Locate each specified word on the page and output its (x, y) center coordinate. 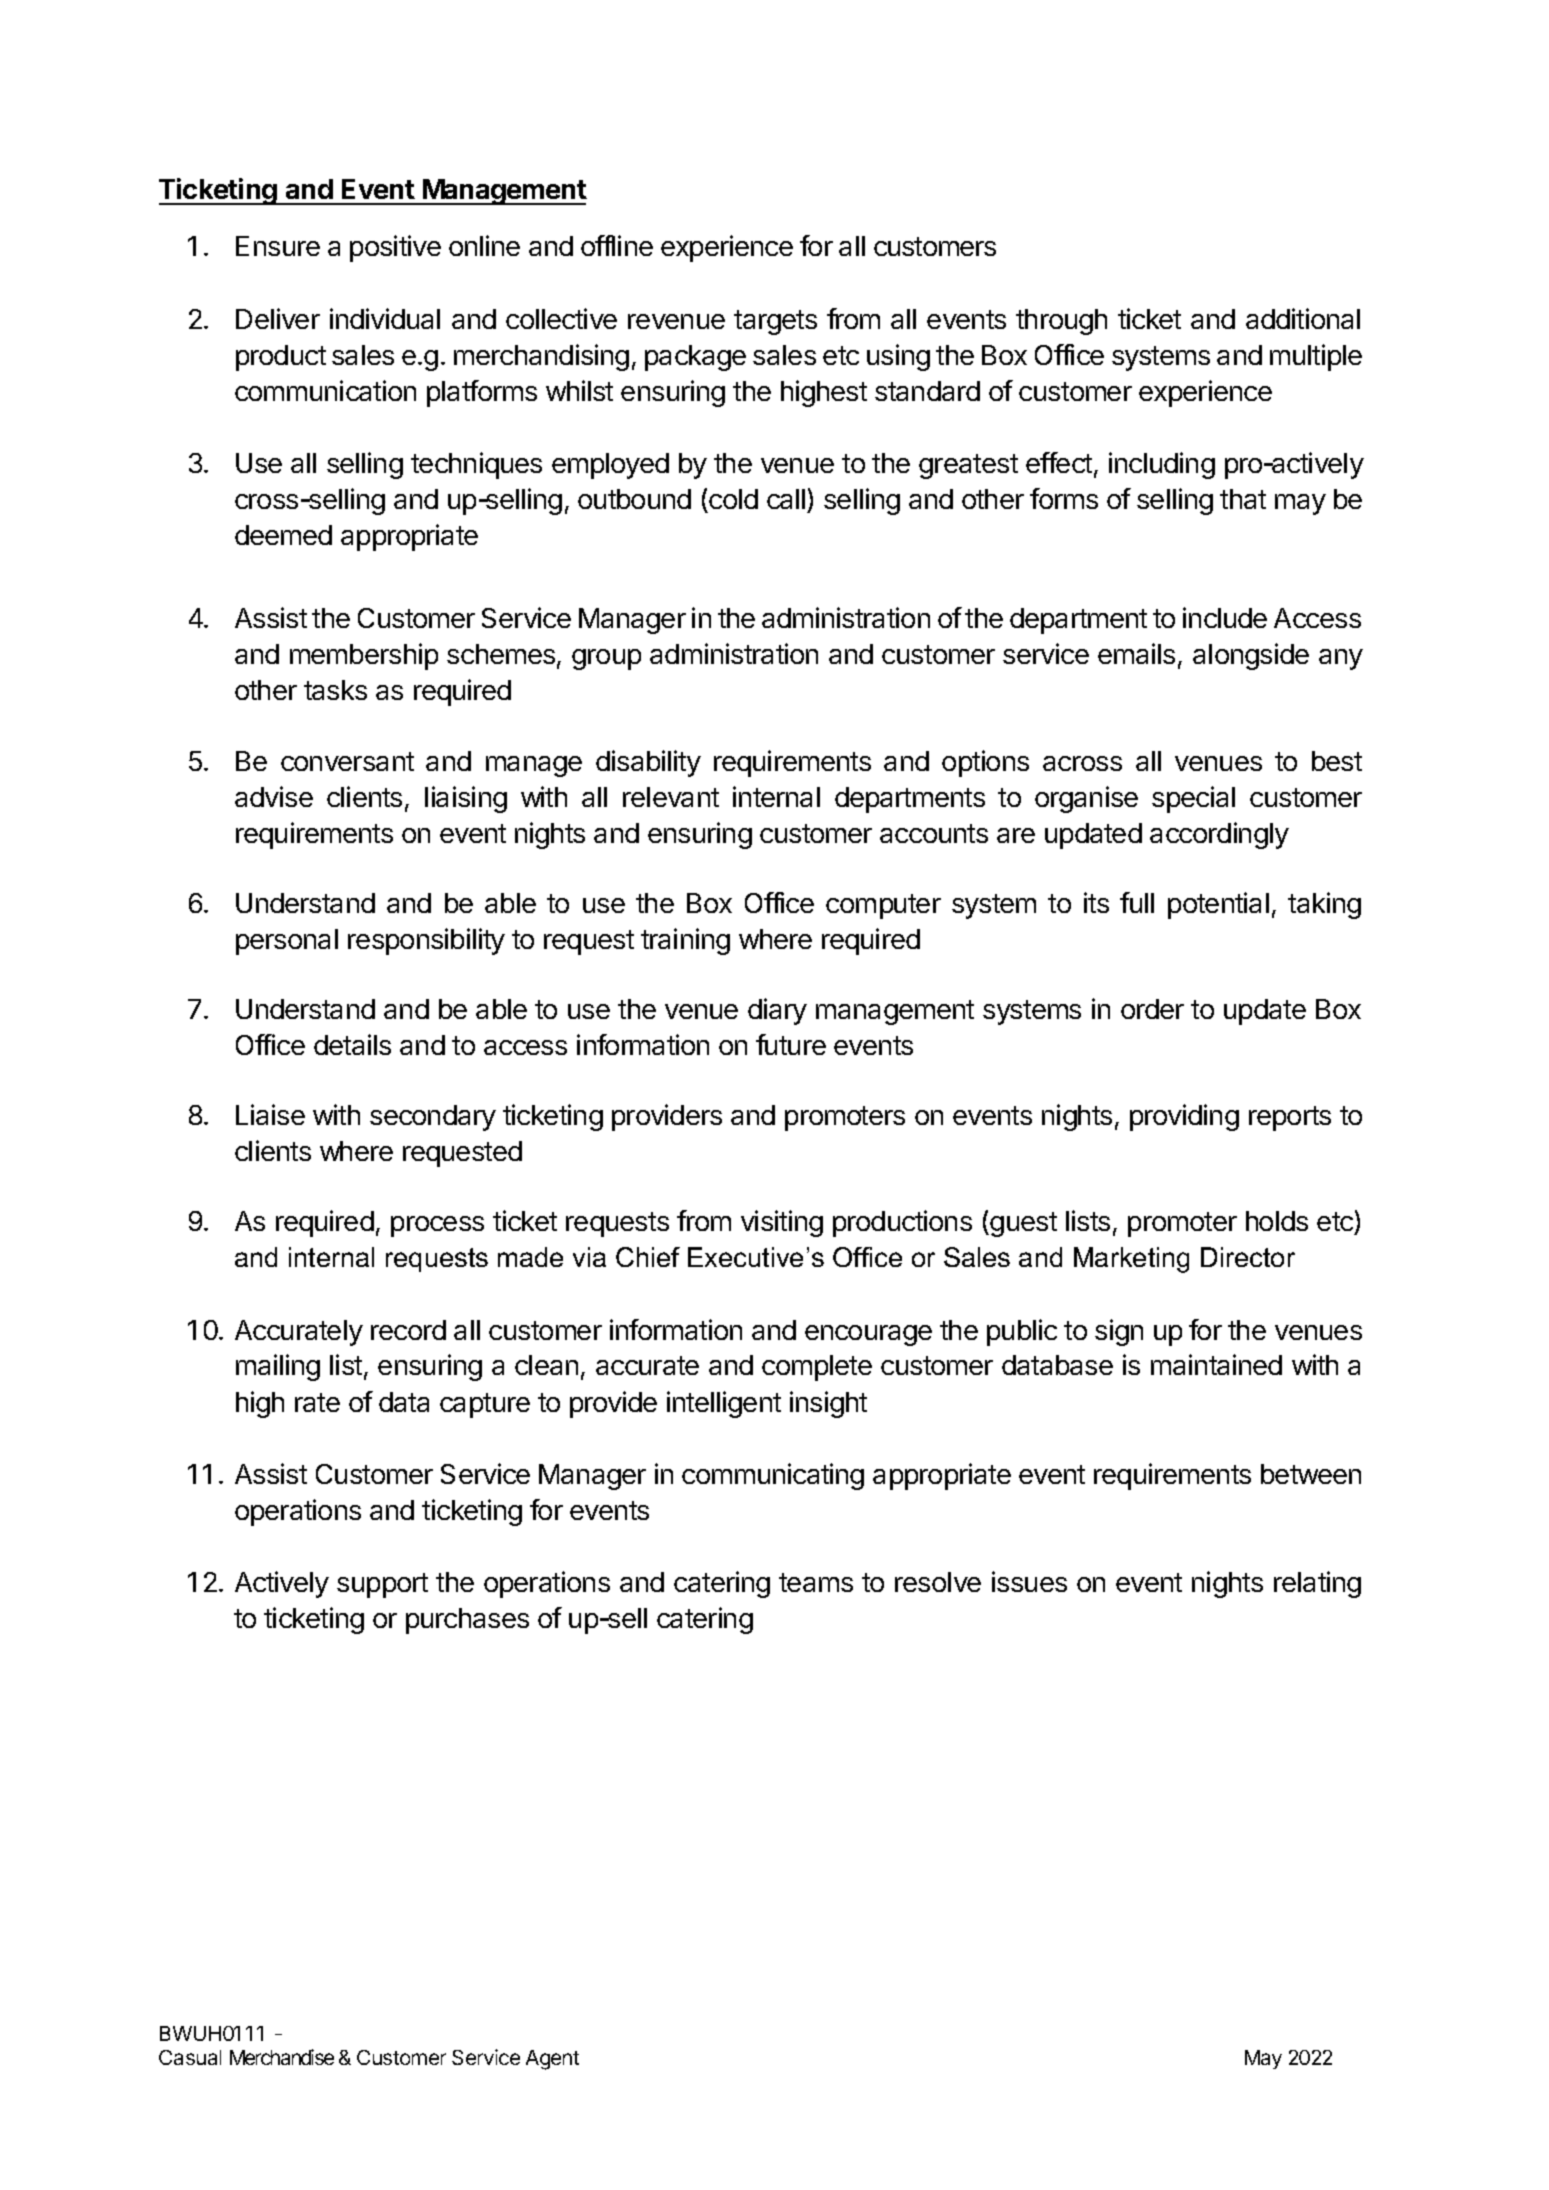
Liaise (270, 1114)
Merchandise (282, 2057)
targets (775, 322)
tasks (335, 690)
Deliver (278, 318)
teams (816, 1582)
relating (1317, 1584)
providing (1184, 1117)
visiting (782, 1223)
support (382, 1585)
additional (1303, 318)
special (1193, 799)
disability (648, 763)
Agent (552, 2060)
